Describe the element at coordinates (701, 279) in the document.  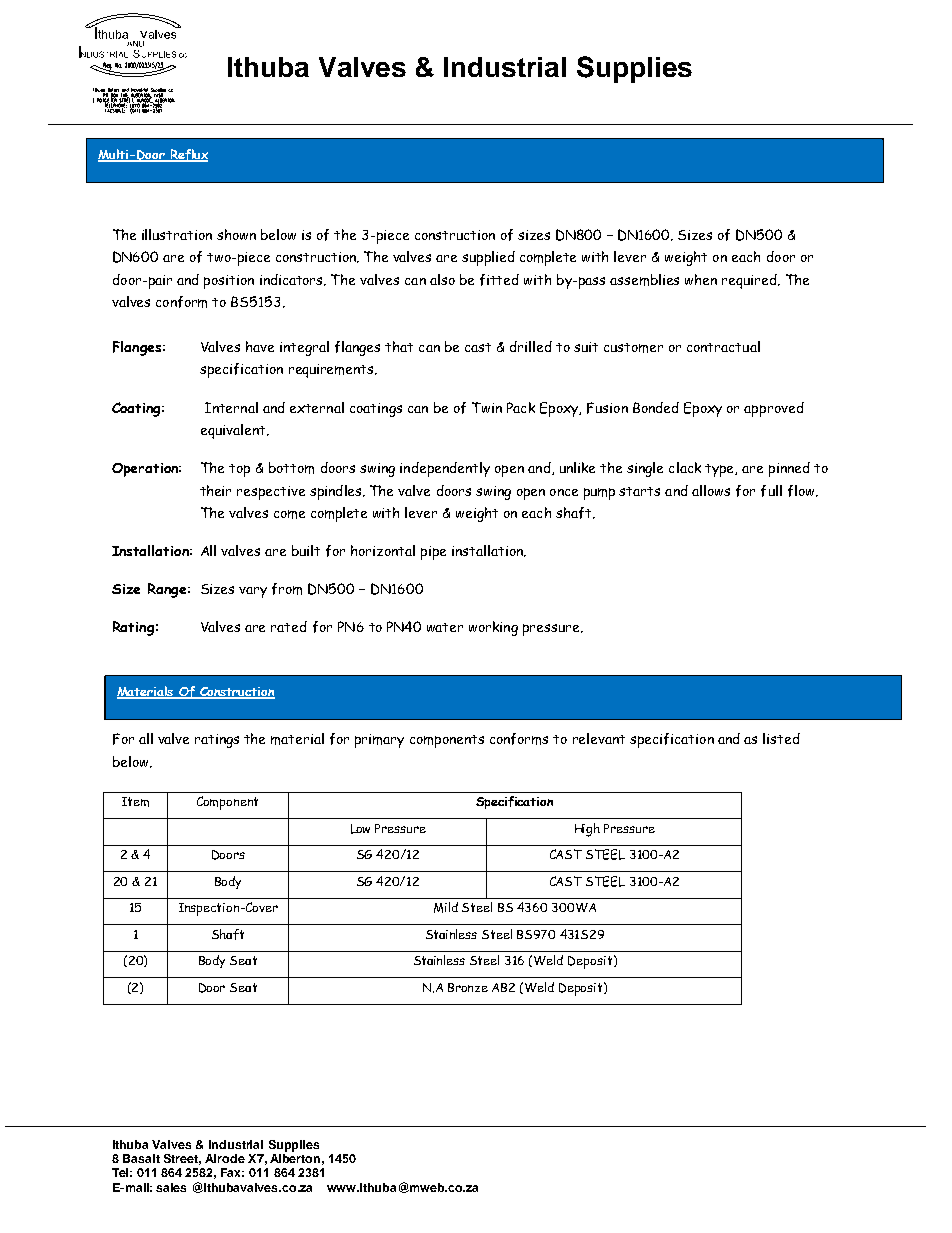
I see `when` at that location.
